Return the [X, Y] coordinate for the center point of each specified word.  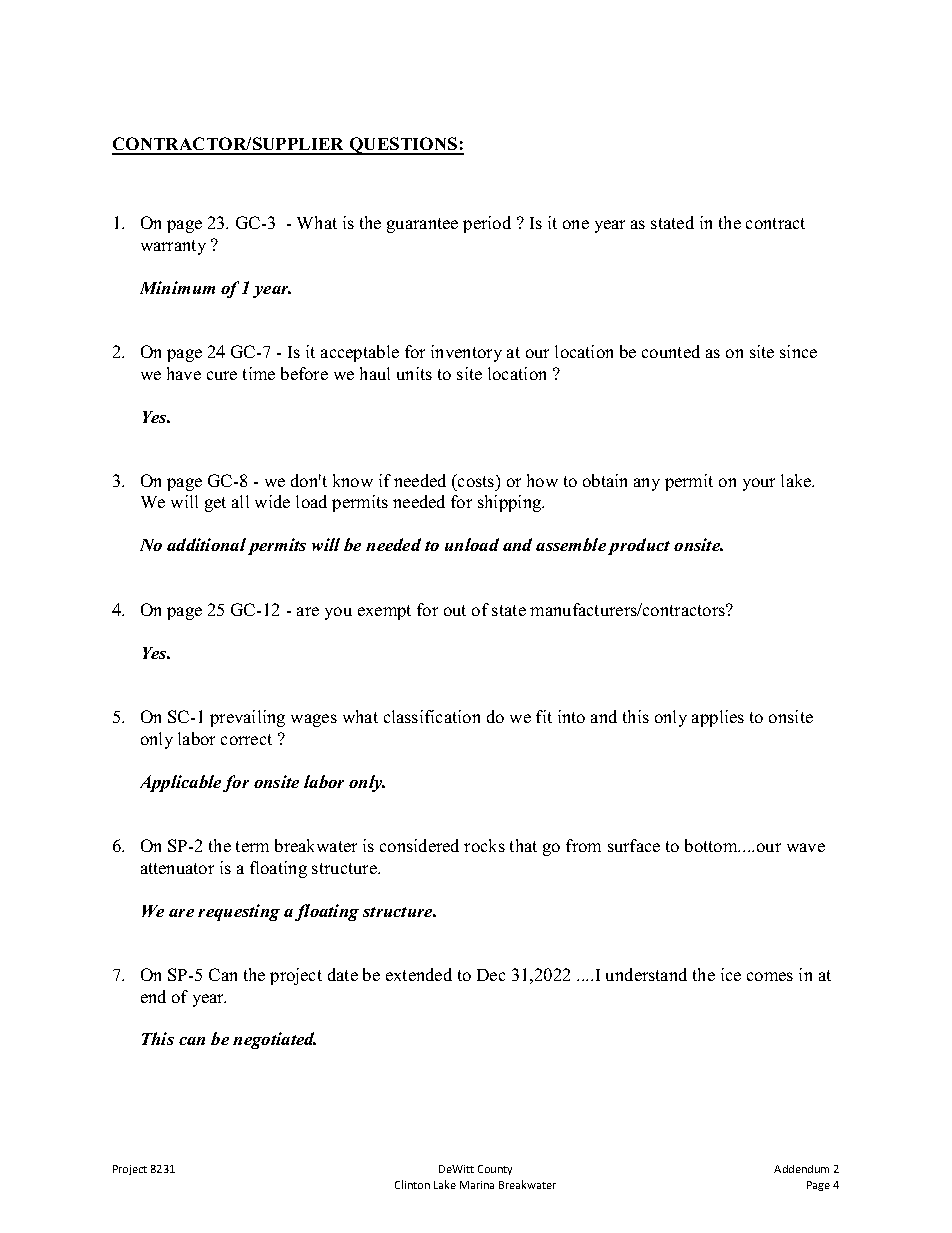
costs [476, 480]
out [455, 610]
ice [731, 974]
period [487, 224]
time [259, 373]
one [576, 224]
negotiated [274, 1040]
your [759, 484]
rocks [484, 845]
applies [718, 718]
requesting [239, 912]
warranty [173, 247]
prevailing [247, 718]
